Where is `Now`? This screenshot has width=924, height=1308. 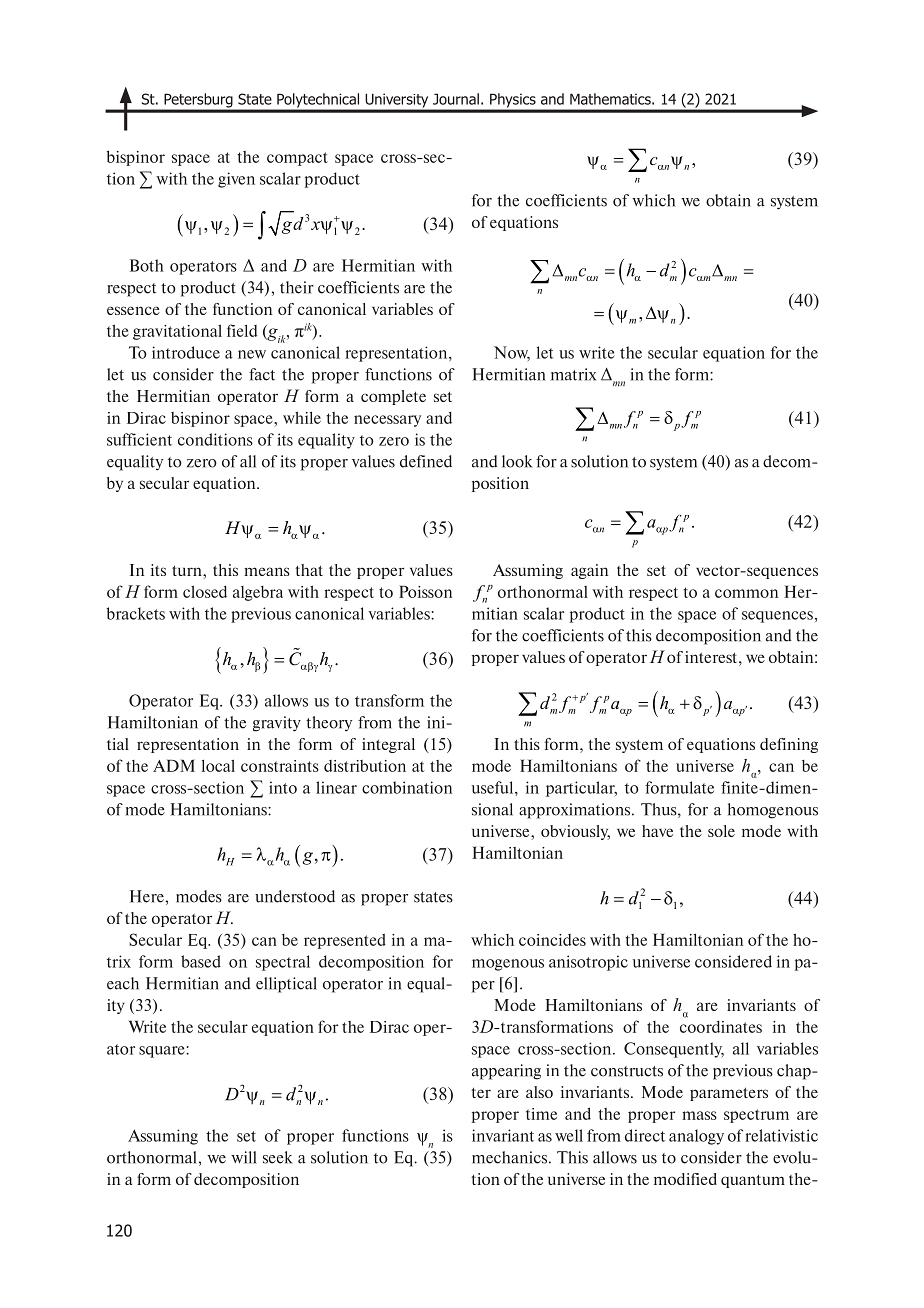
Now is located at coordinates (512, 353).
